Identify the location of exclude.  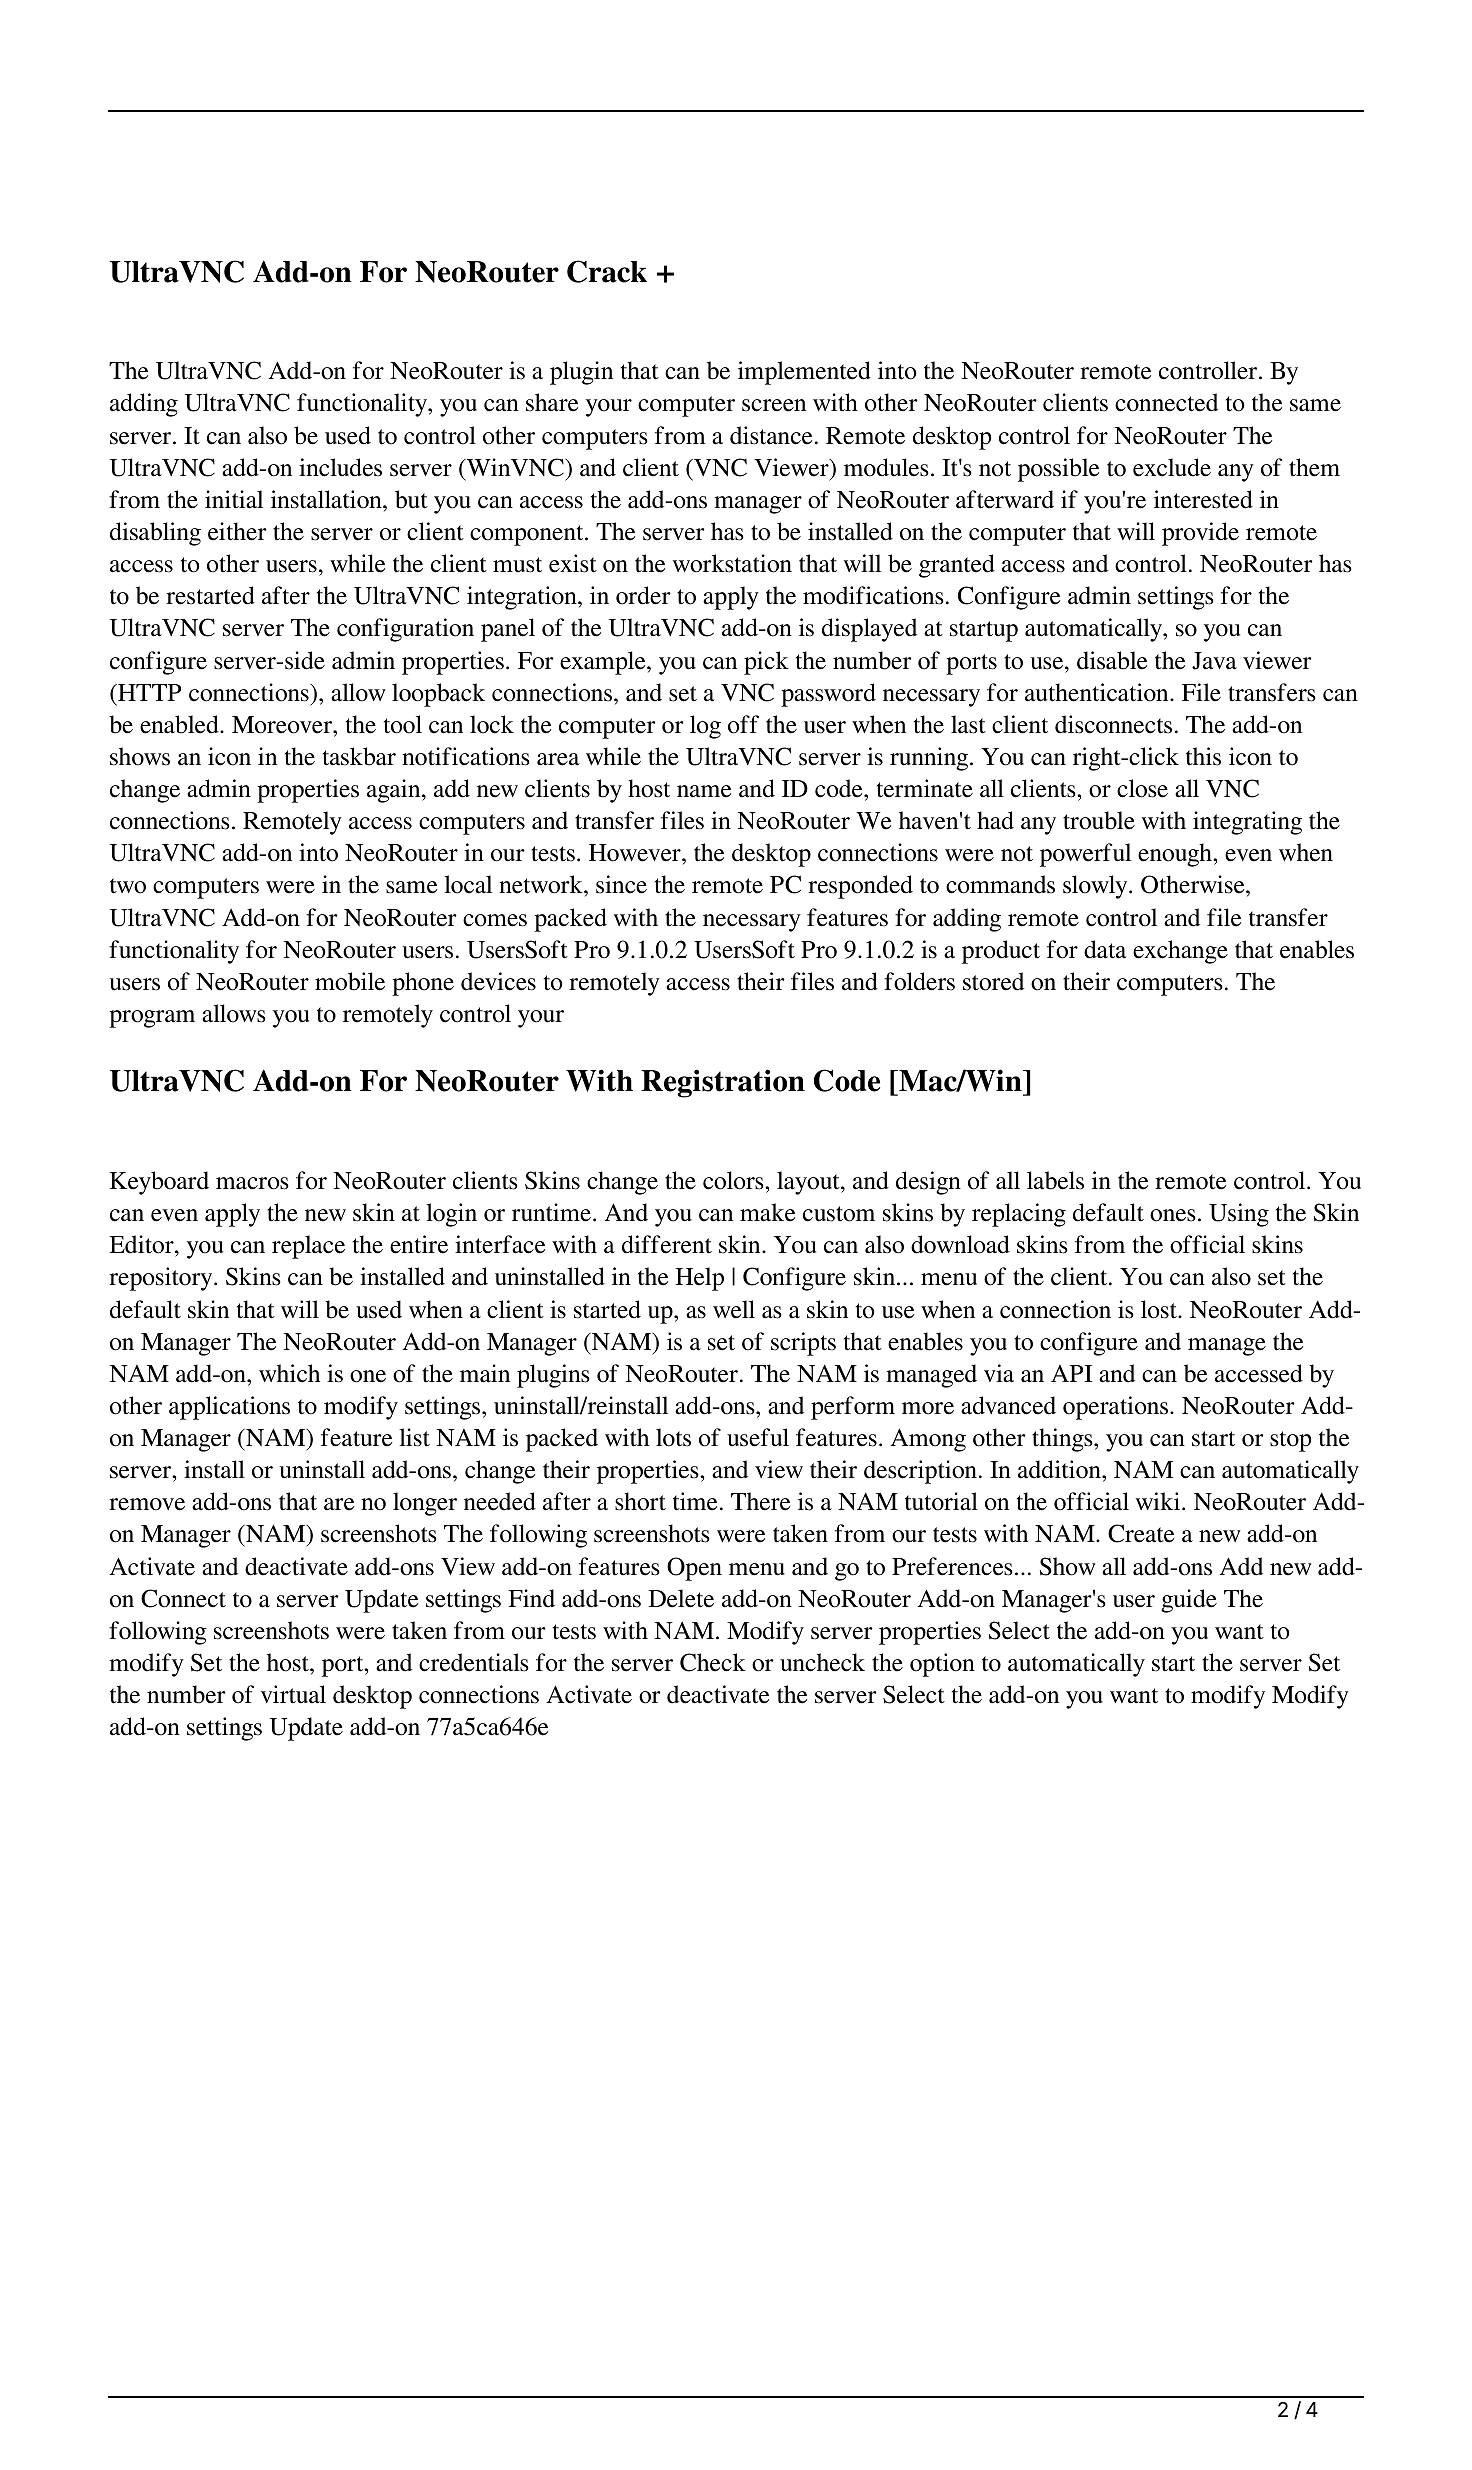
(1172, 467).
